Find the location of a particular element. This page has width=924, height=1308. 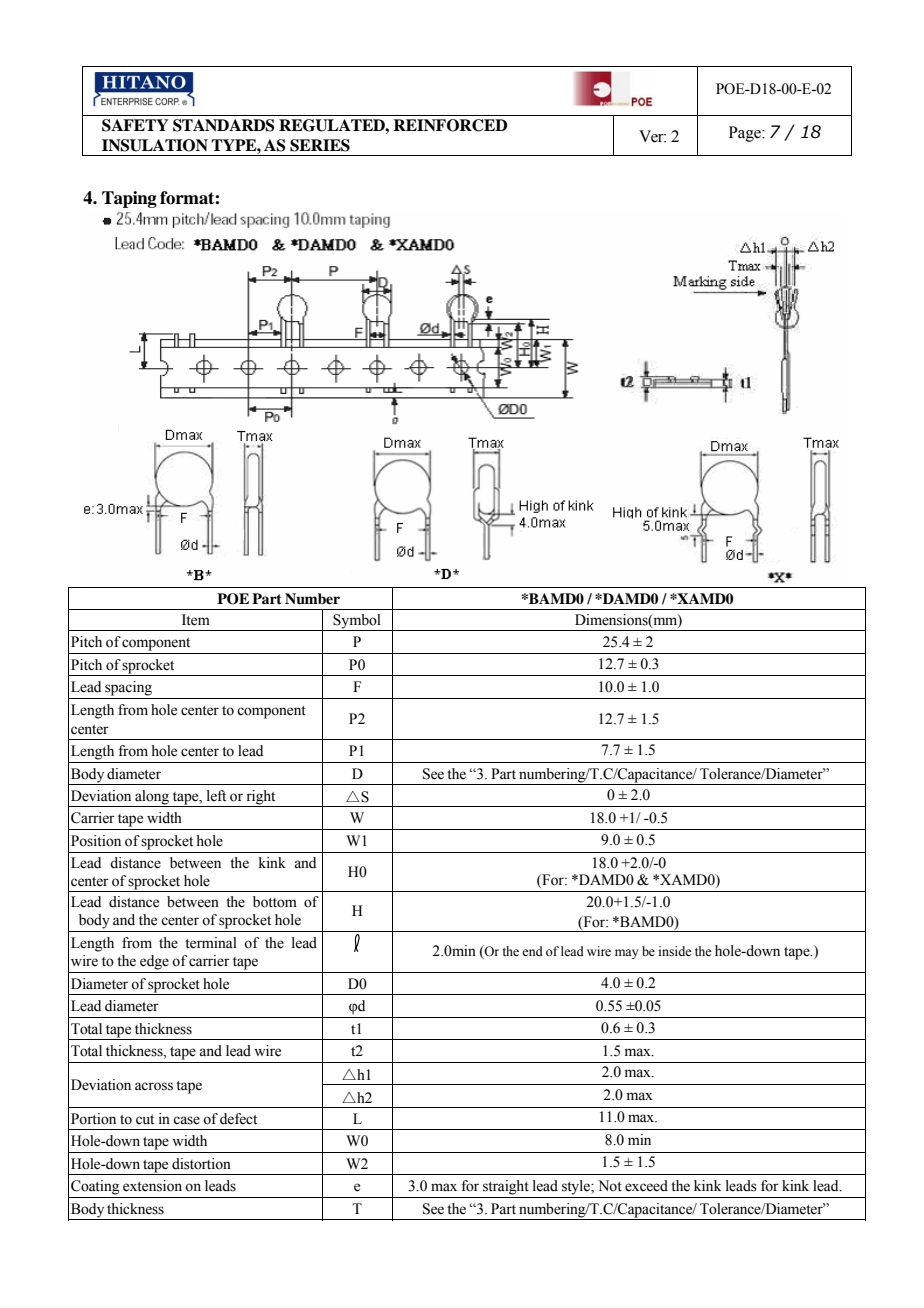

SERIES is located at coordinates (320, 145).
